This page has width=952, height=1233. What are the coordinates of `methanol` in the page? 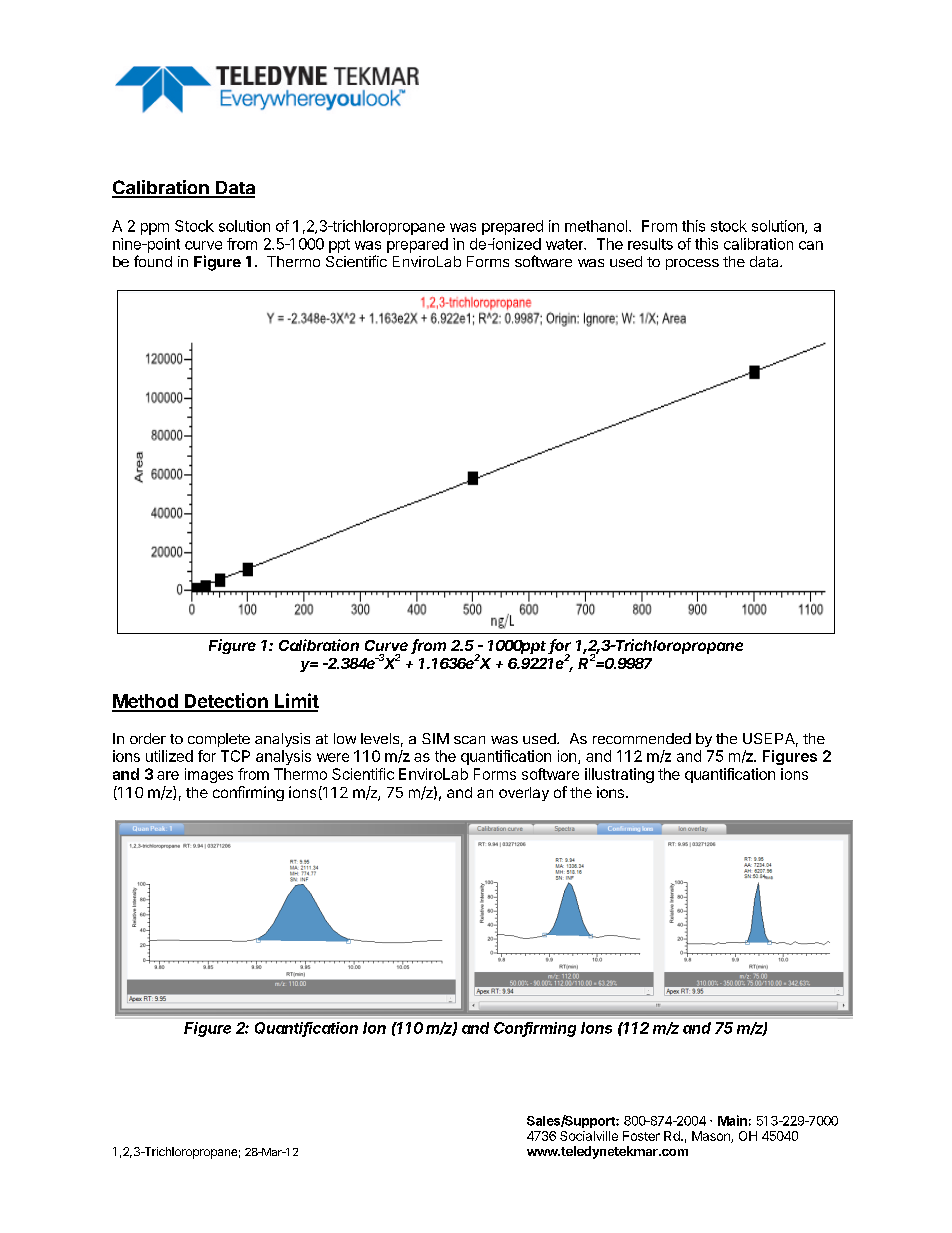 It's located at (597, 226).
